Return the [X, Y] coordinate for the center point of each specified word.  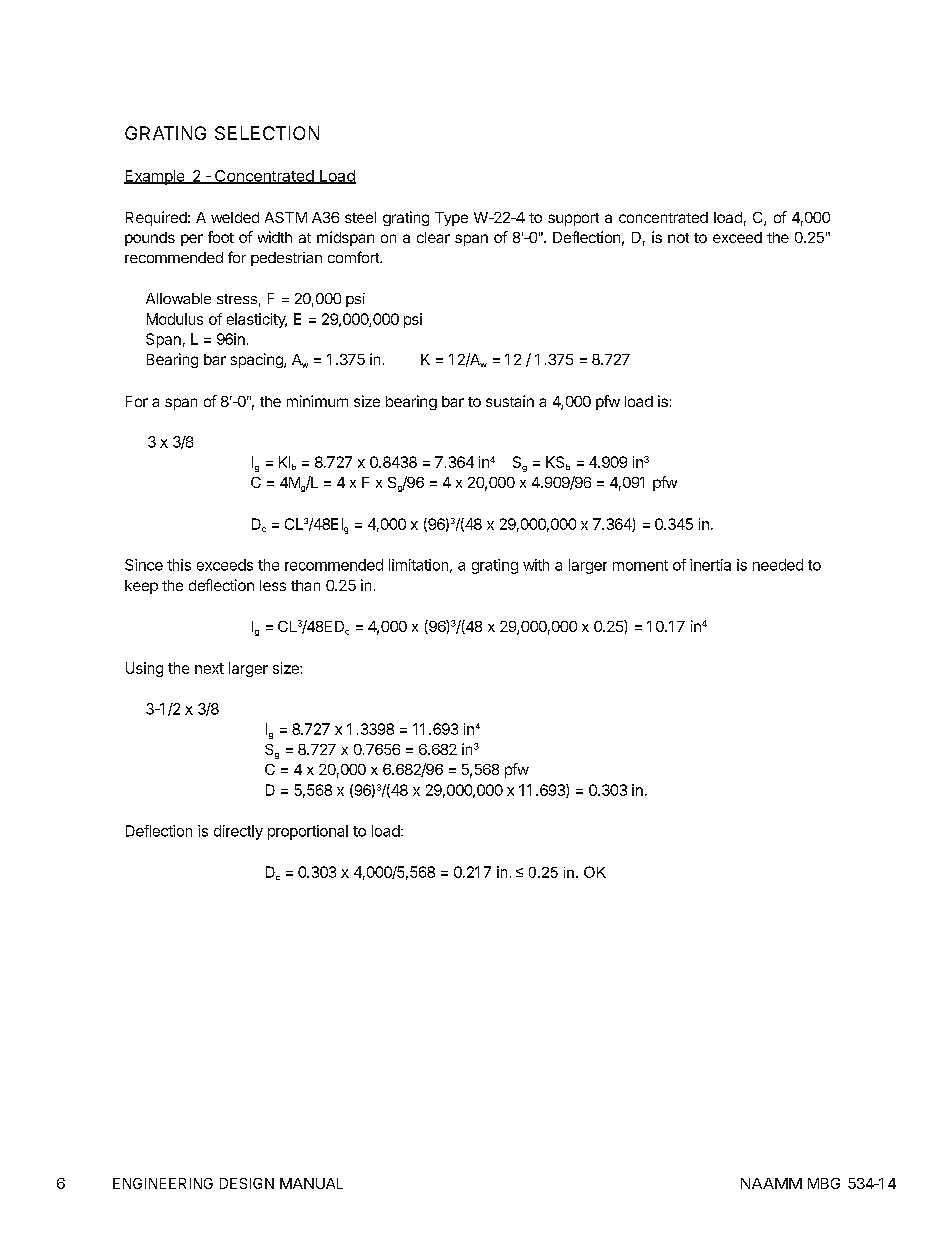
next [209, 668]
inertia [710, 565]
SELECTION [267, 133]
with [536, 565]
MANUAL [311, 1183]
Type [451, 219]
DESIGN [247, 1183]
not [678, 238]
